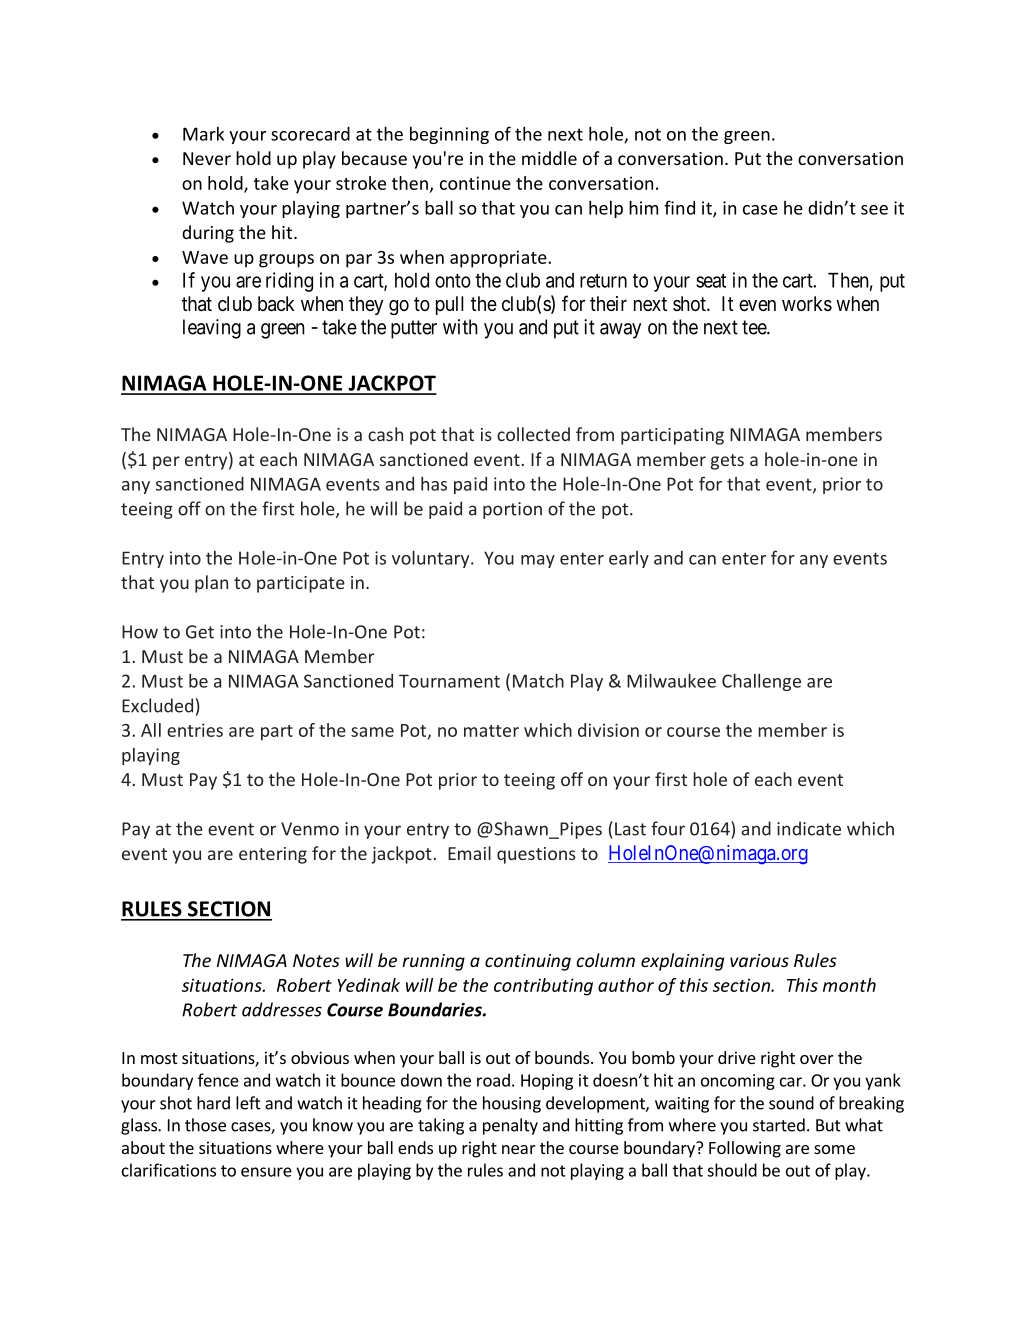  What do you see at coordinates (538, 681) in the screenshot?
I see `Match` at bounding box center [538, 681].
